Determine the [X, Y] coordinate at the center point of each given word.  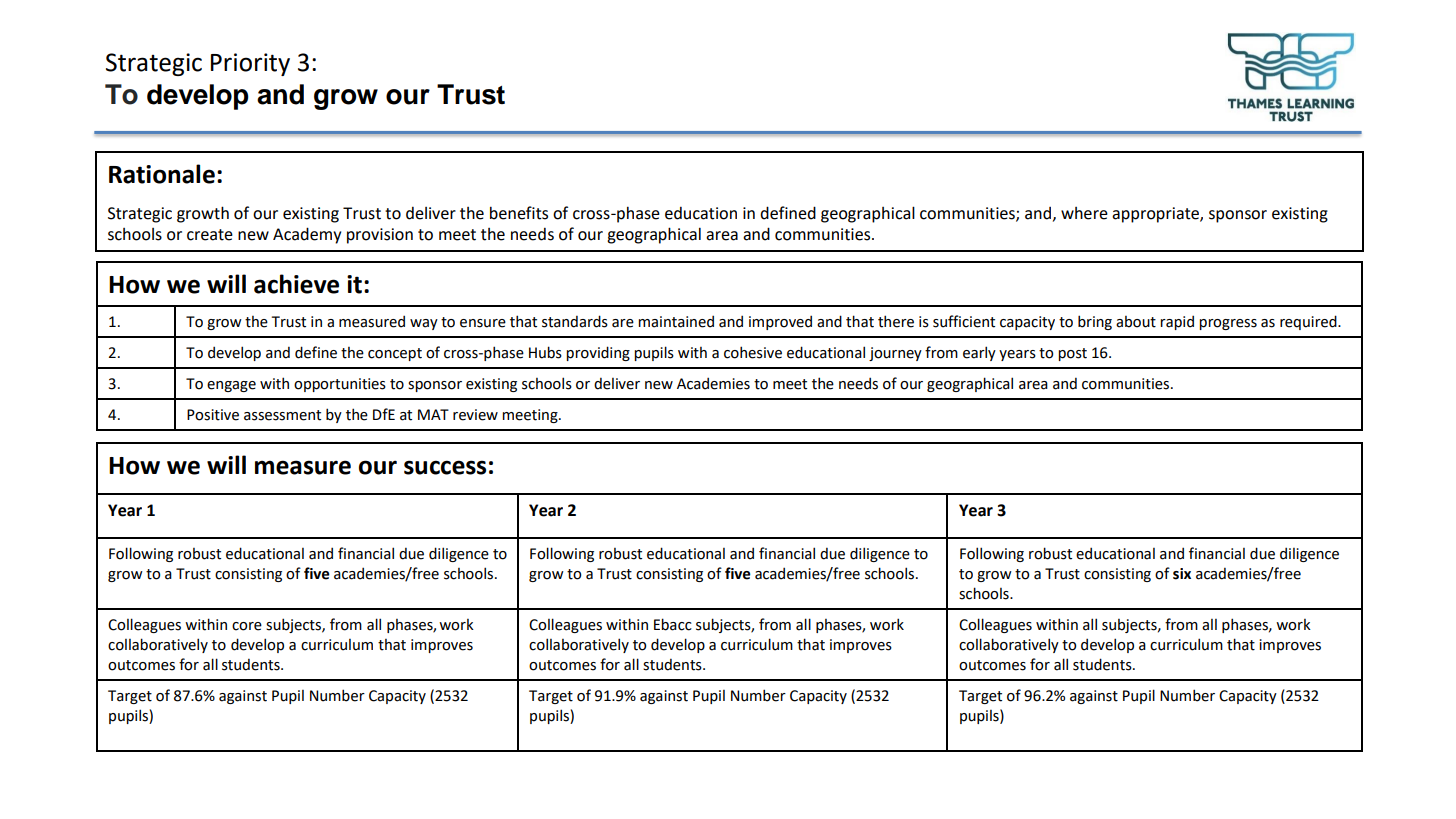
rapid [1177, 322]
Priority [250, 64]
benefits [519, 213]
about [1136, 322]
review [475, 415]
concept [395, 354]
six [1182, 574]
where [1084, 213]
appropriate [1156, 215]
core [247, 626]
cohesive [753, 352]
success [445, 467]
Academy [307, 235]
